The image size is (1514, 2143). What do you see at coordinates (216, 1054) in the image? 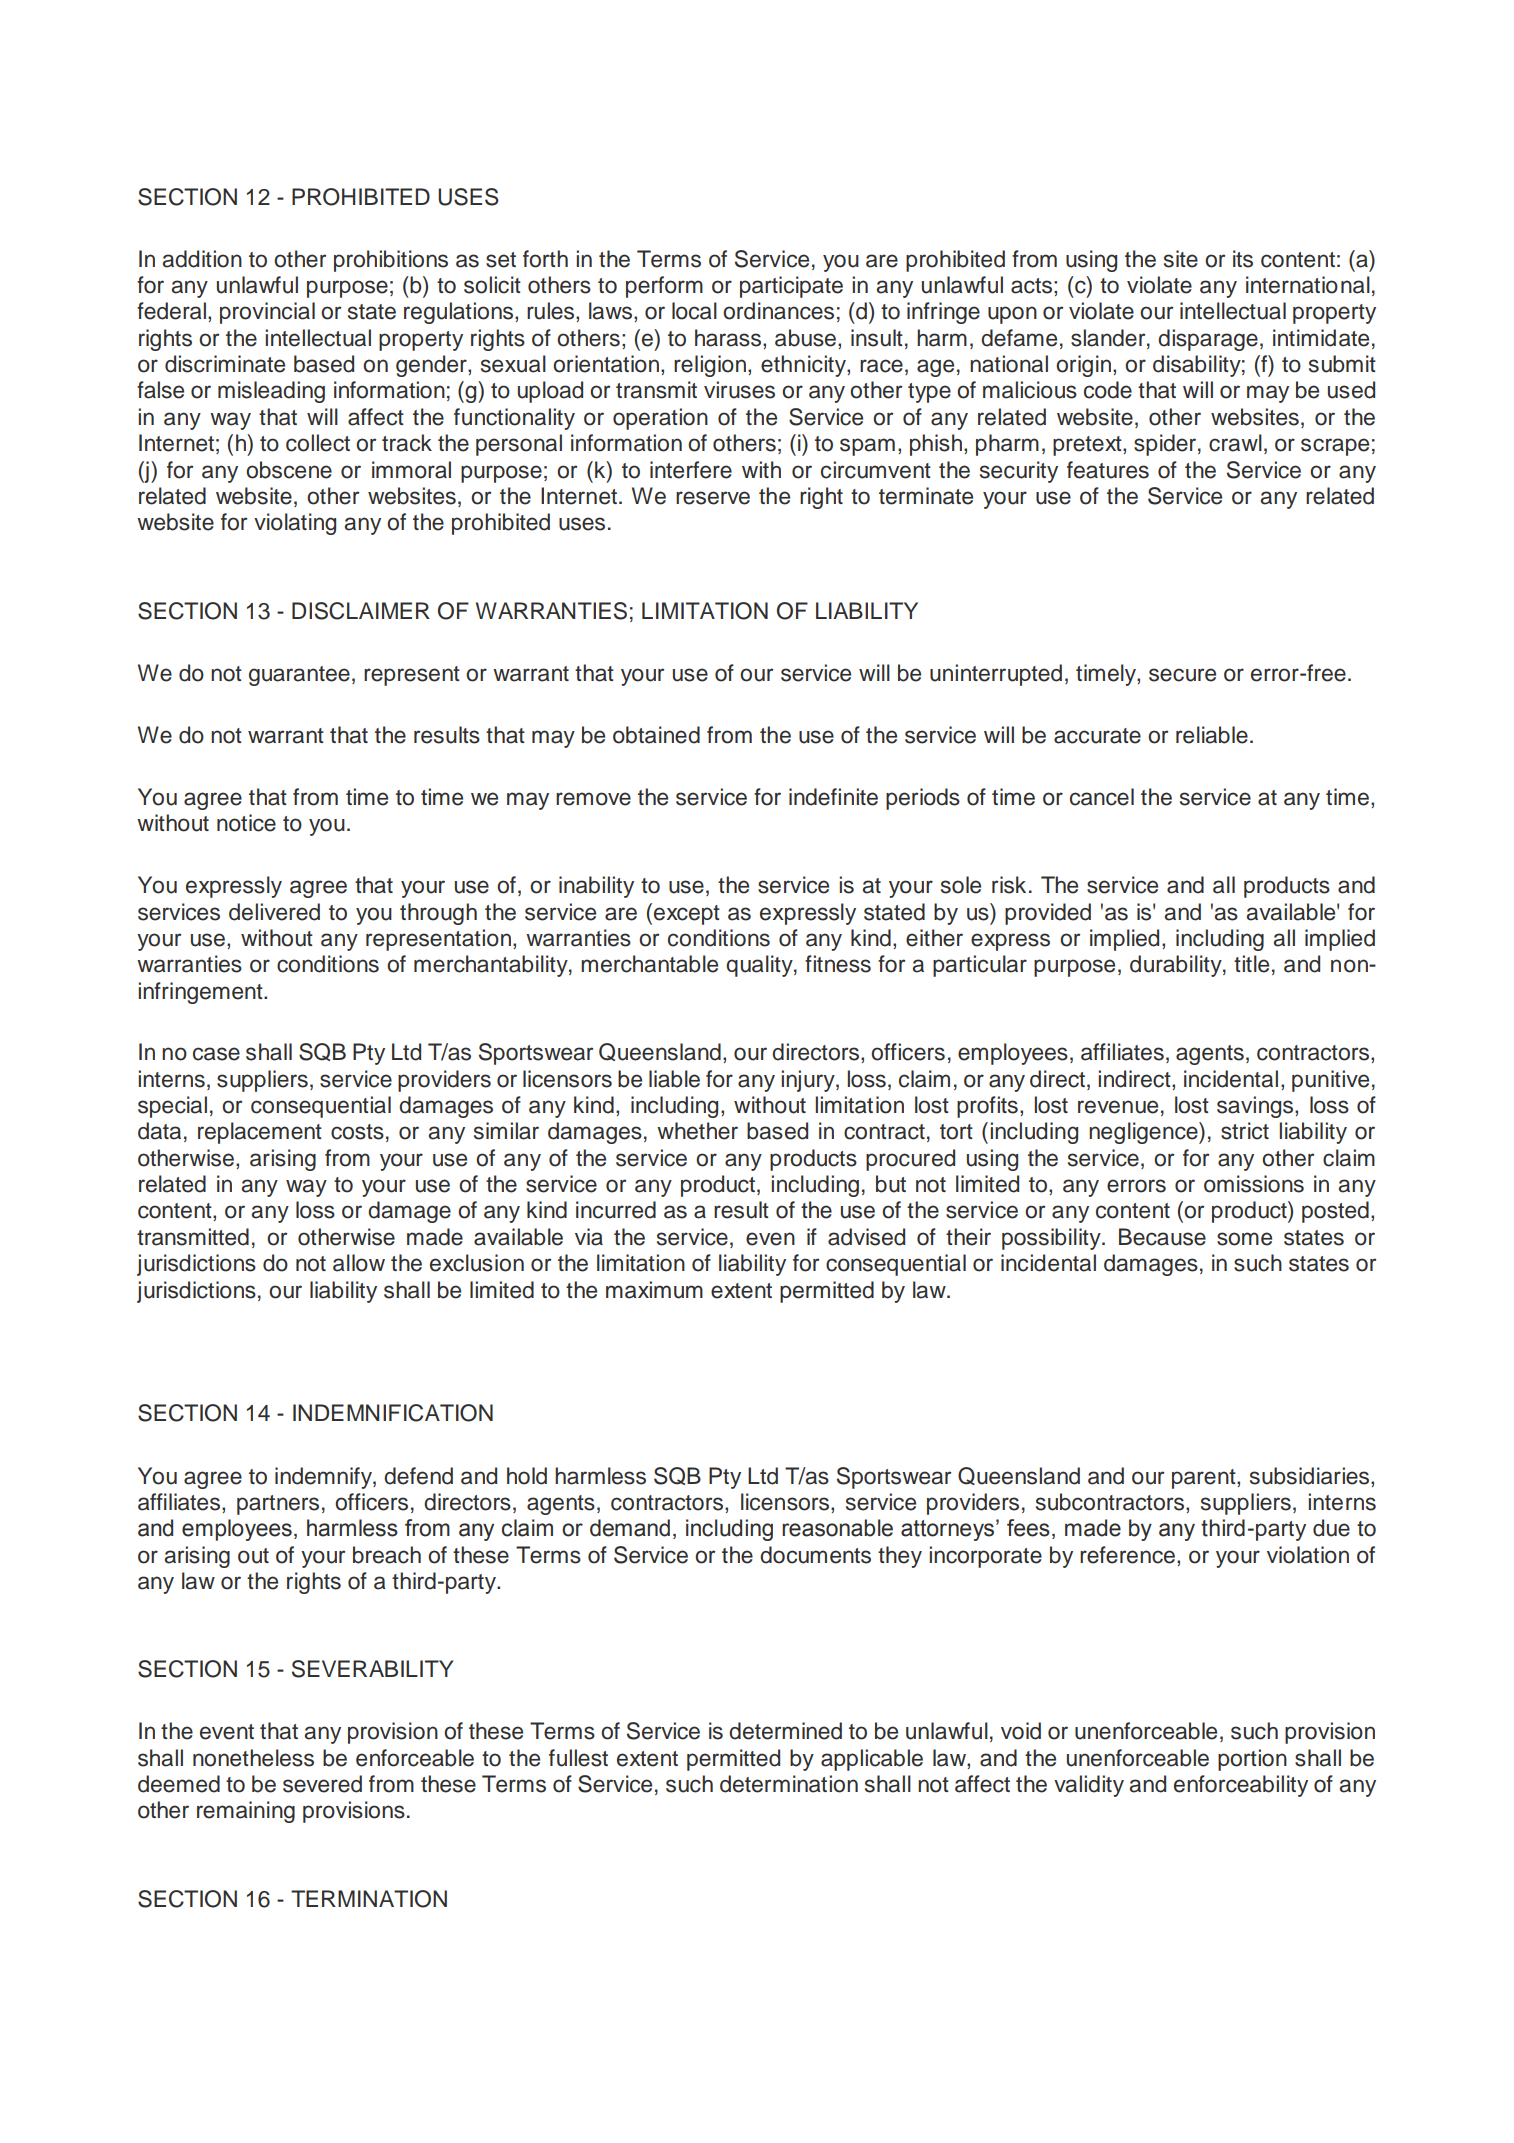
I see `case` at bounding box center [216, 1054].
